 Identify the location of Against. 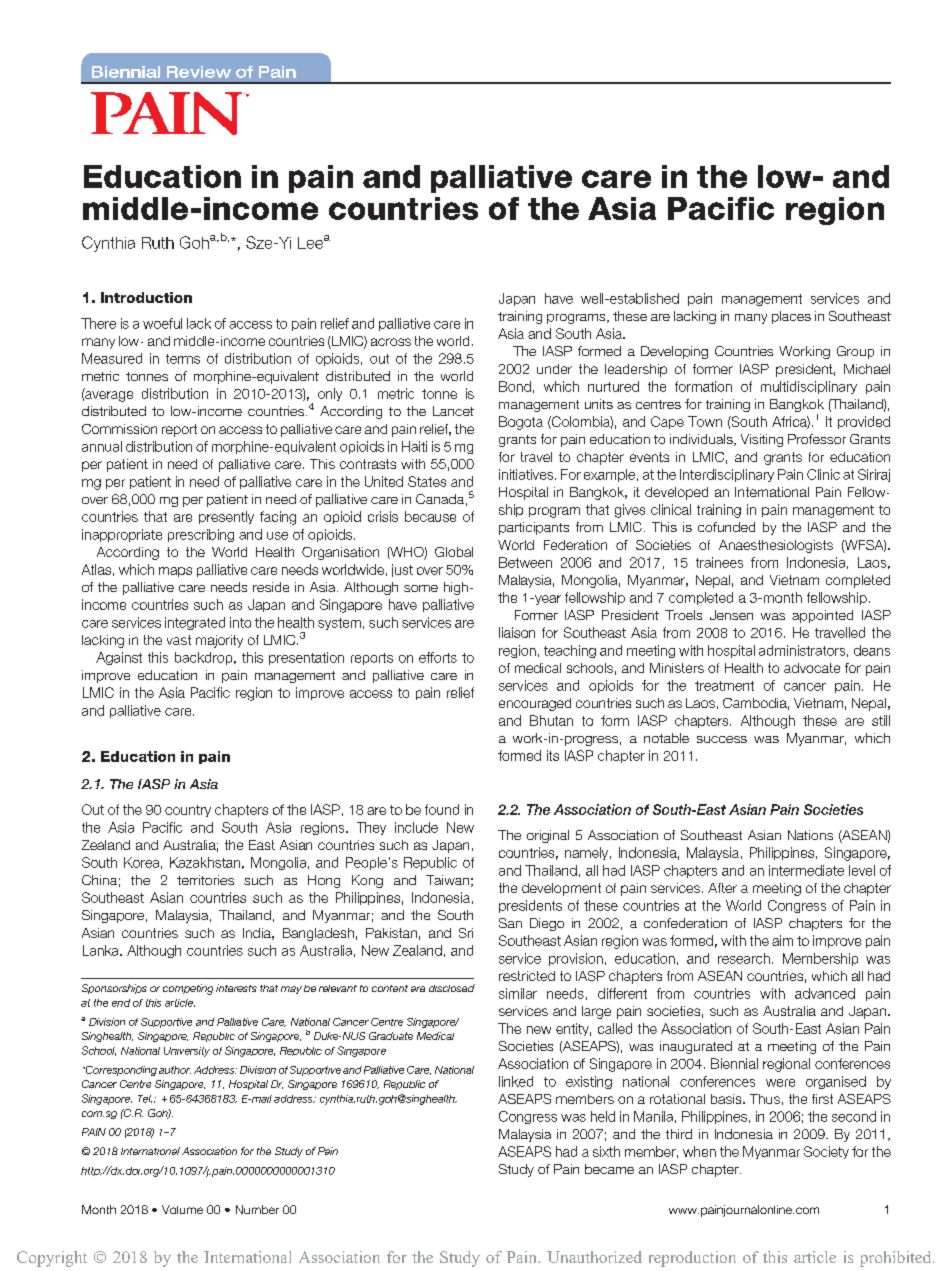
(119, 658).
